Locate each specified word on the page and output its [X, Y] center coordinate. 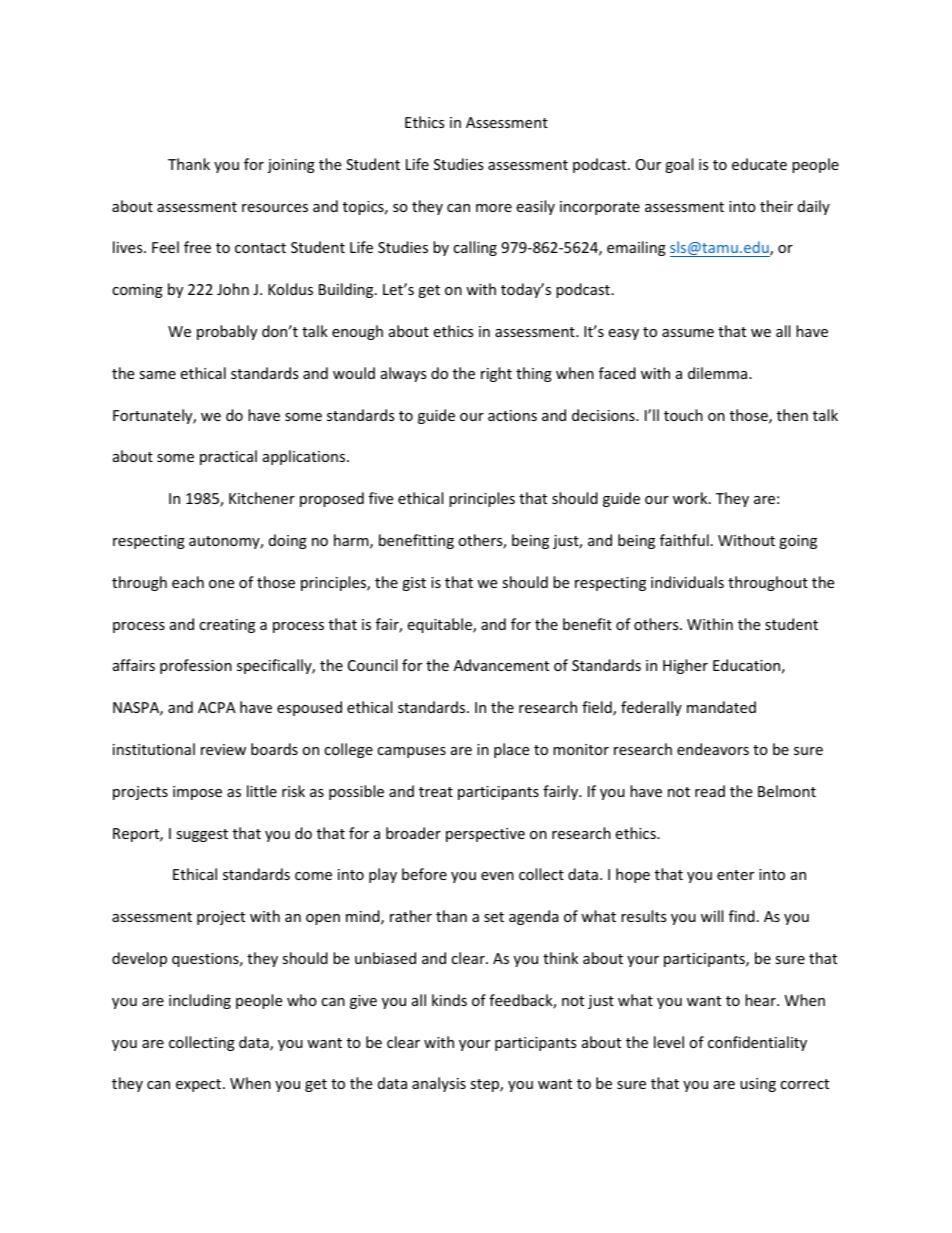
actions [512, 415]
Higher [685, 666]
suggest [202, 835]
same [157, 375]
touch [683, 415]
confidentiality [757, 1043]
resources [275, 208]
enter [735, 875]
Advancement [501, 665]
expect [200, 1085]
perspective [485, 835]
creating [227, 626]
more [494, 208]
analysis [439, 1084]
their [776, 206]
